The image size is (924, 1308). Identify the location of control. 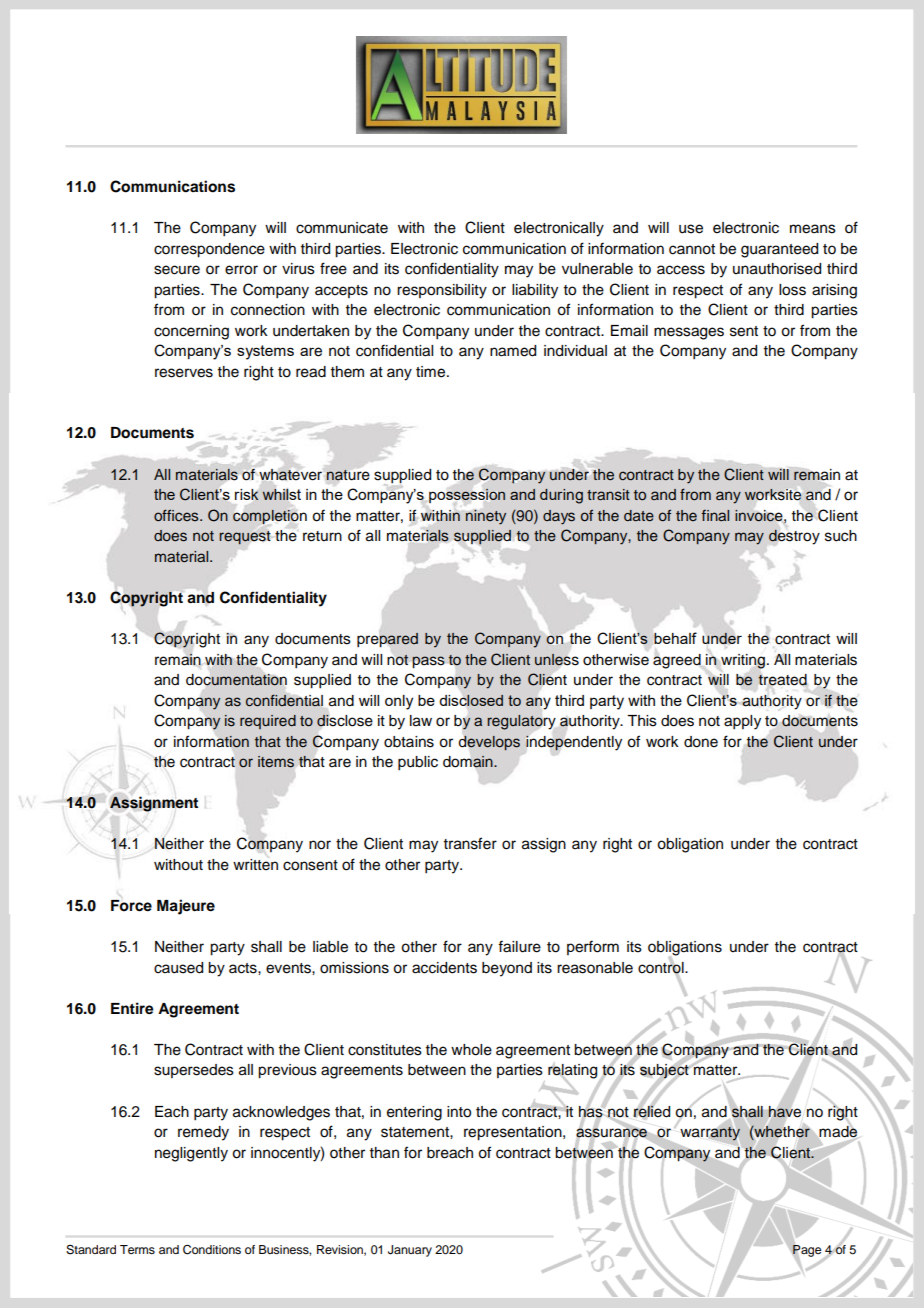
(662, 967).
